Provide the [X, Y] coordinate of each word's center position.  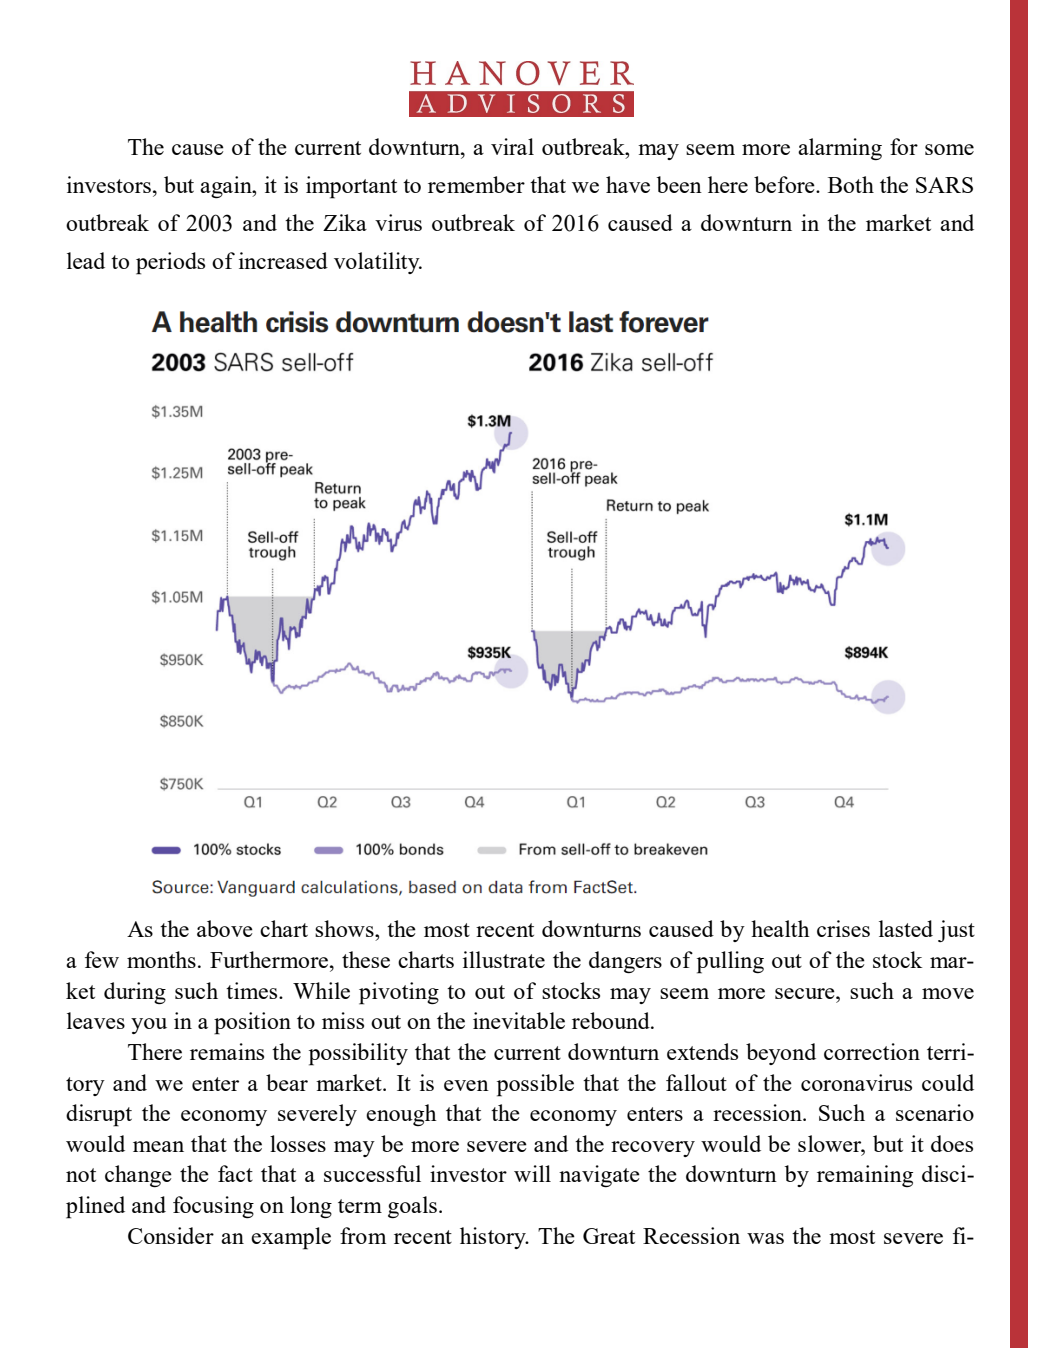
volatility [378, 263]
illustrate [504, 959]
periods [170, 263]
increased [283, 260]
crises [843, 928]
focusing [213, 1207]
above [225, 928]
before [785, 184]
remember [476, 184]
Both [851, 184]
